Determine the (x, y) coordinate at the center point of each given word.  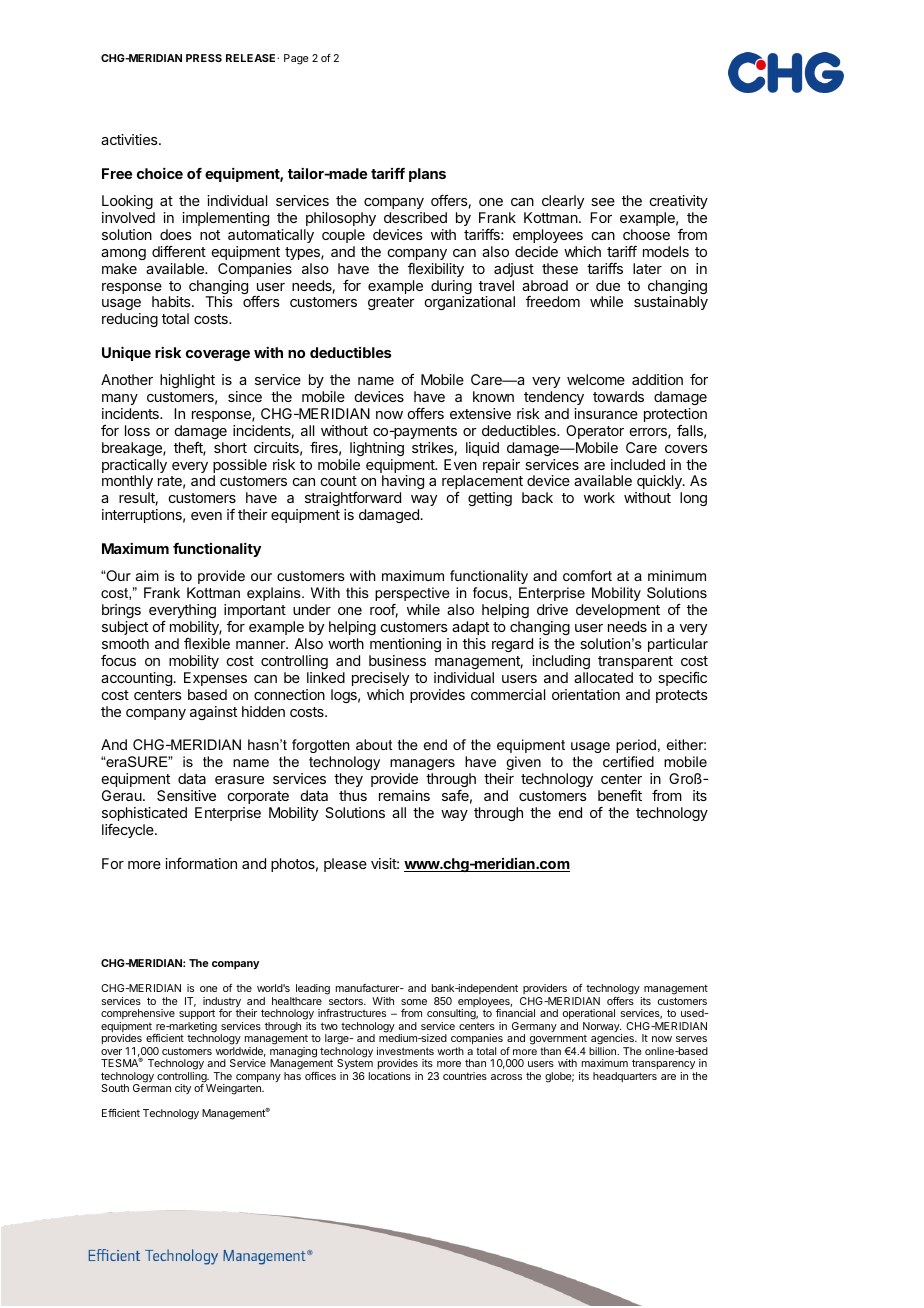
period (636, 746)
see (603, 202)
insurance (606, 413)
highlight (187, 381)
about (374, 744)
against (213, 713)
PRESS (204, 58)
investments (405, 1051)
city (183, 1089)
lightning (377, 449)
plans (427, 175)
